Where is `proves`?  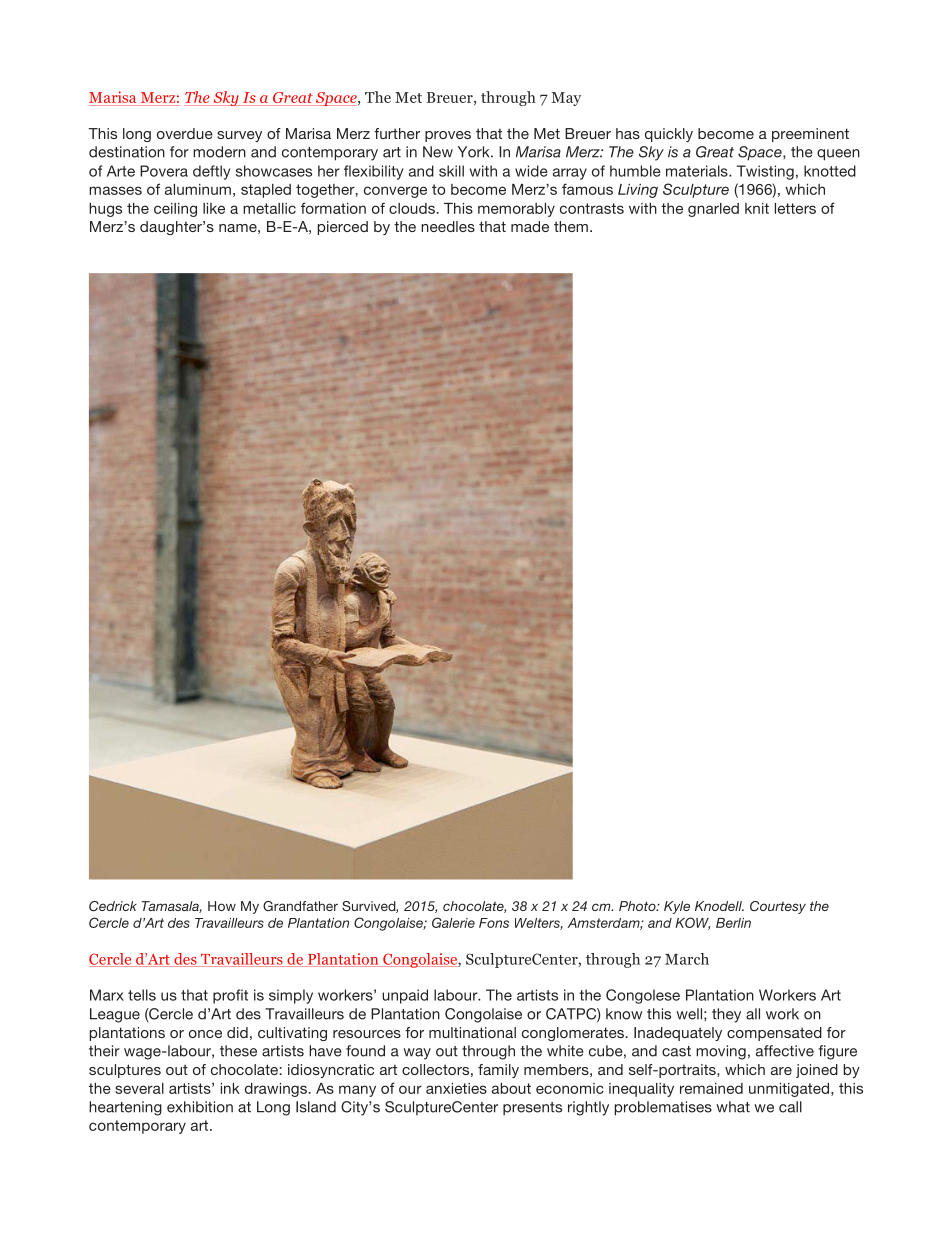
proves is located at coordinates (448, 136).
